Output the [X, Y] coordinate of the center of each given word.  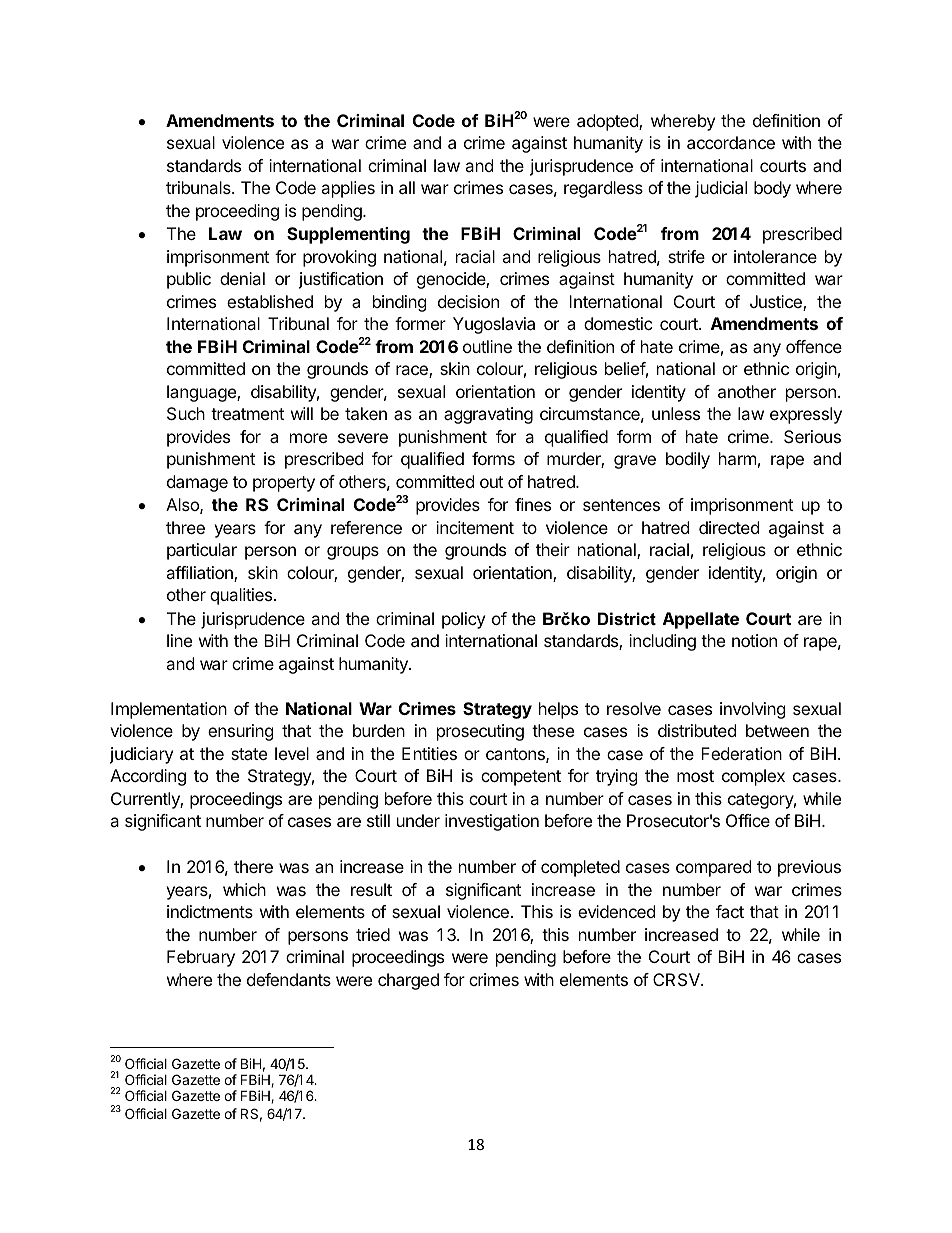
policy [463, 620]
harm [738, 458]
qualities [242, 596]
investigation [492, 822]
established [270, 301]
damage [197, 483]
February [201, 958]
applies [348, 189]
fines [533, 504]
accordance [731, 142]
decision [468, 301]
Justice [777, 303]
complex [753, 777]
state [249, 754]
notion [754, 640]
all [407, 187]
